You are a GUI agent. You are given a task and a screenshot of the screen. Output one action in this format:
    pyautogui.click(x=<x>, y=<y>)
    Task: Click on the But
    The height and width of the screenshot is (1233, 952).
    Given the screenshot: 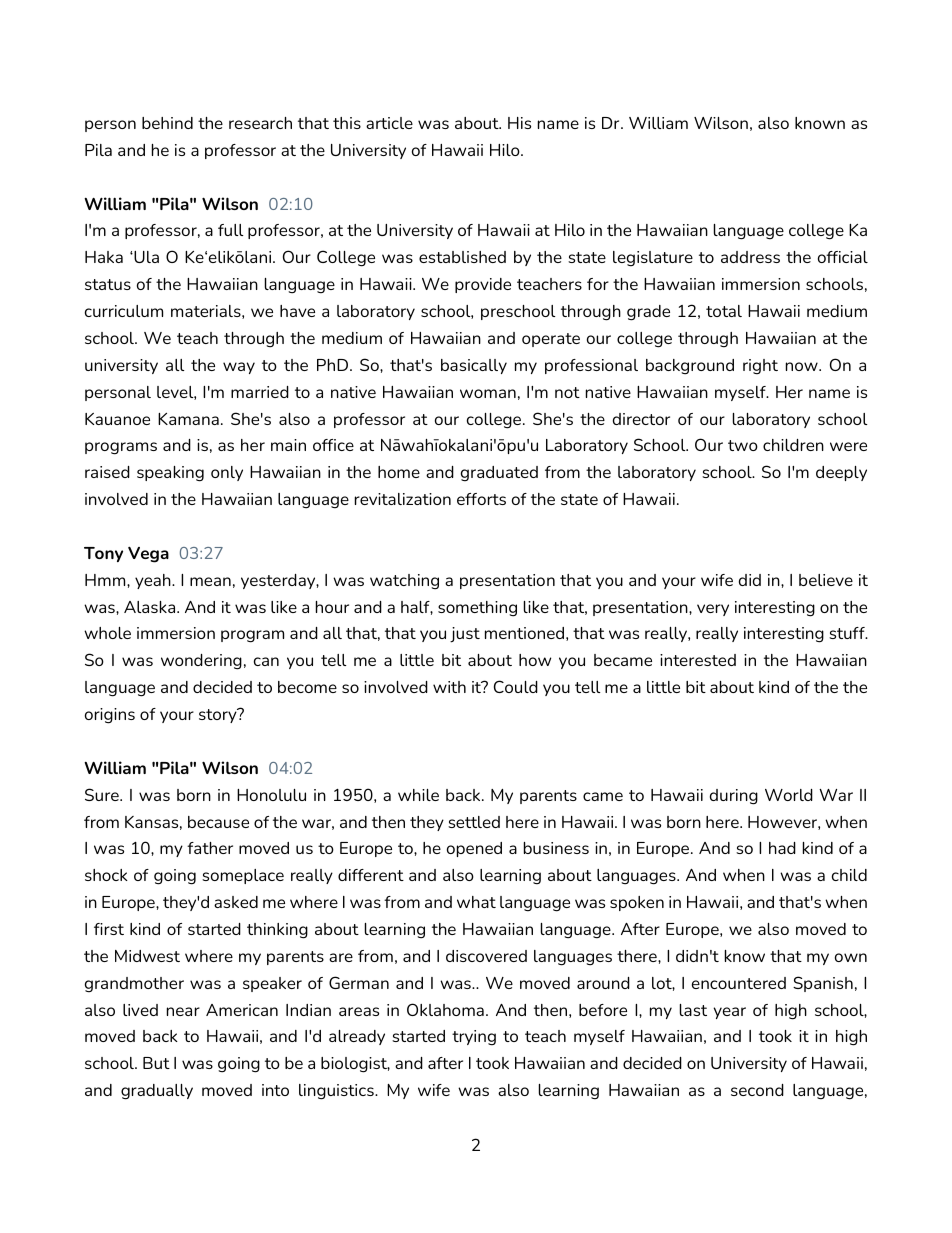 What is the action you would take?
    pyautogui.click(x=156, y=1063)
